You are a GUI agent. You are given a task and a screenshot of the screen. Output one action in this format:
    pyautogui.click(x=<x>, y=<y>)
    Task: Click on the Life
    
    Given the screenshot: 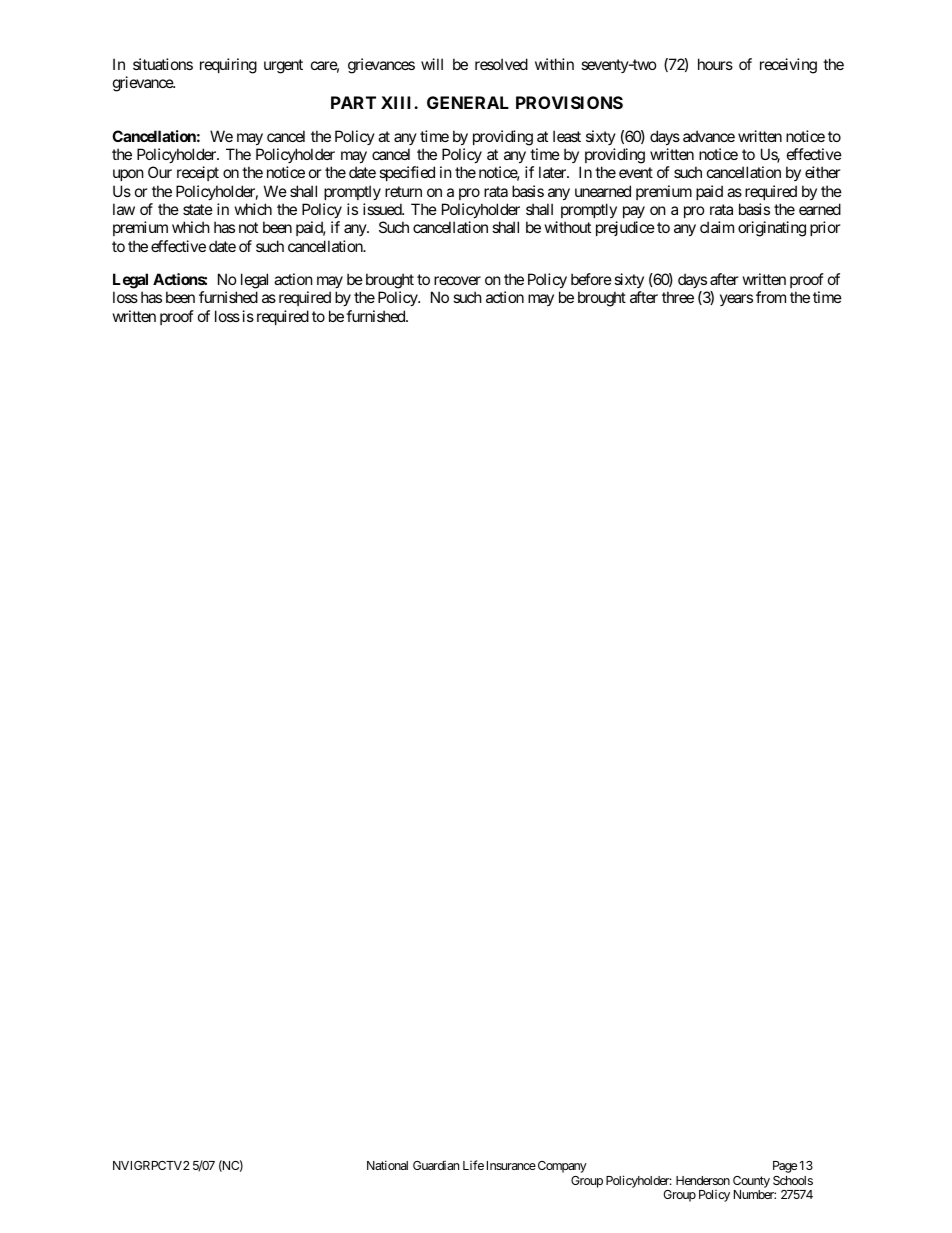 What is the action you would take?
    pyautogui.click(x=473, y=1165)
